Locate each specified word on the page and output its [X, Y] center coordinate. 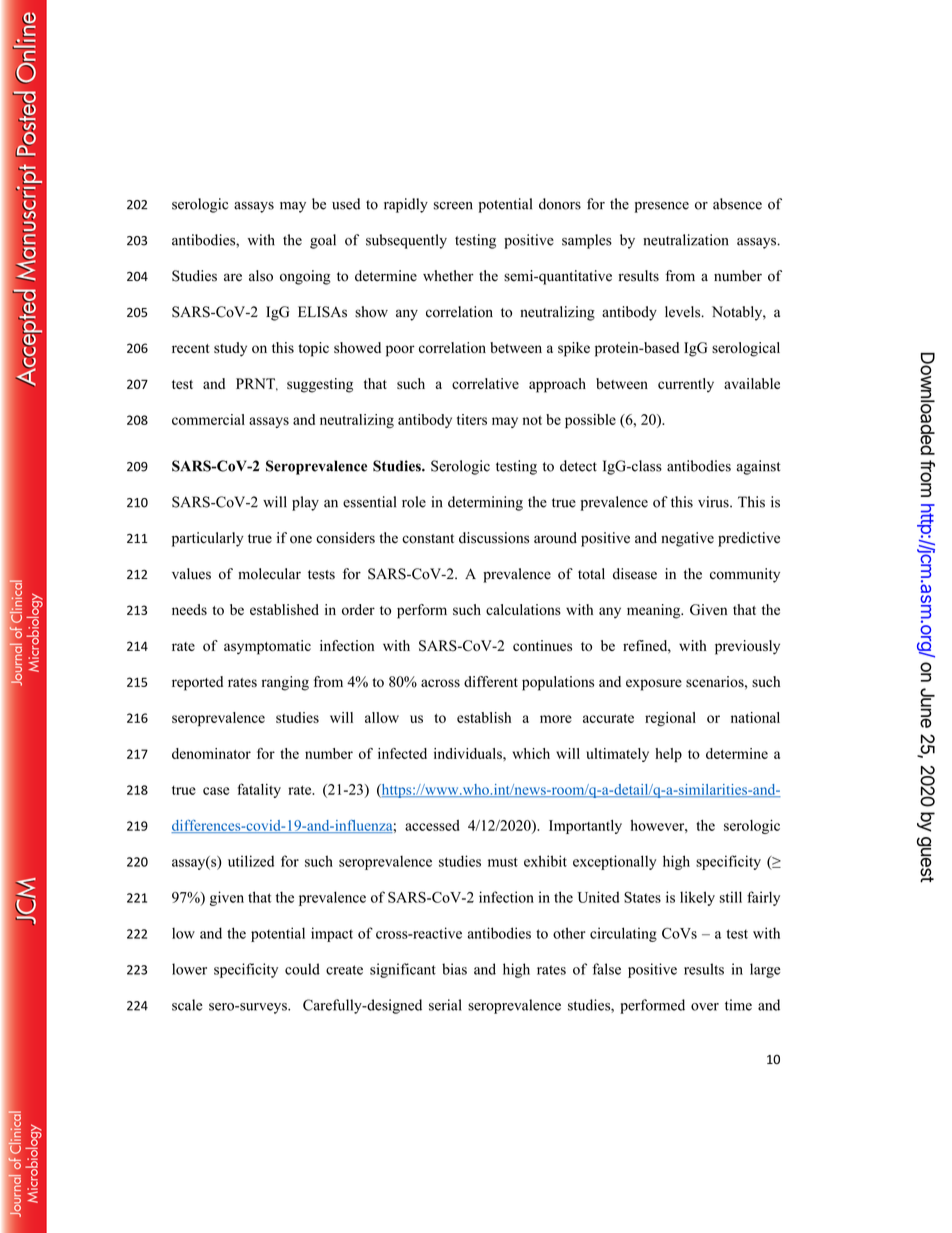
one [301, 539]
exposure [654, 685]
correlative [485, 383]
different [491, 681]
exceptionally [615, 862]
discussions [494, 538]
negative [687, 539]
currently [686, 385]
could [302, 969]
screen [453, 206]
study [230, 349]
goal [323, 241]
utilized [251, 861]
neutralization [686, 240]
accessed [432, 825]
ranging [285, 683]
